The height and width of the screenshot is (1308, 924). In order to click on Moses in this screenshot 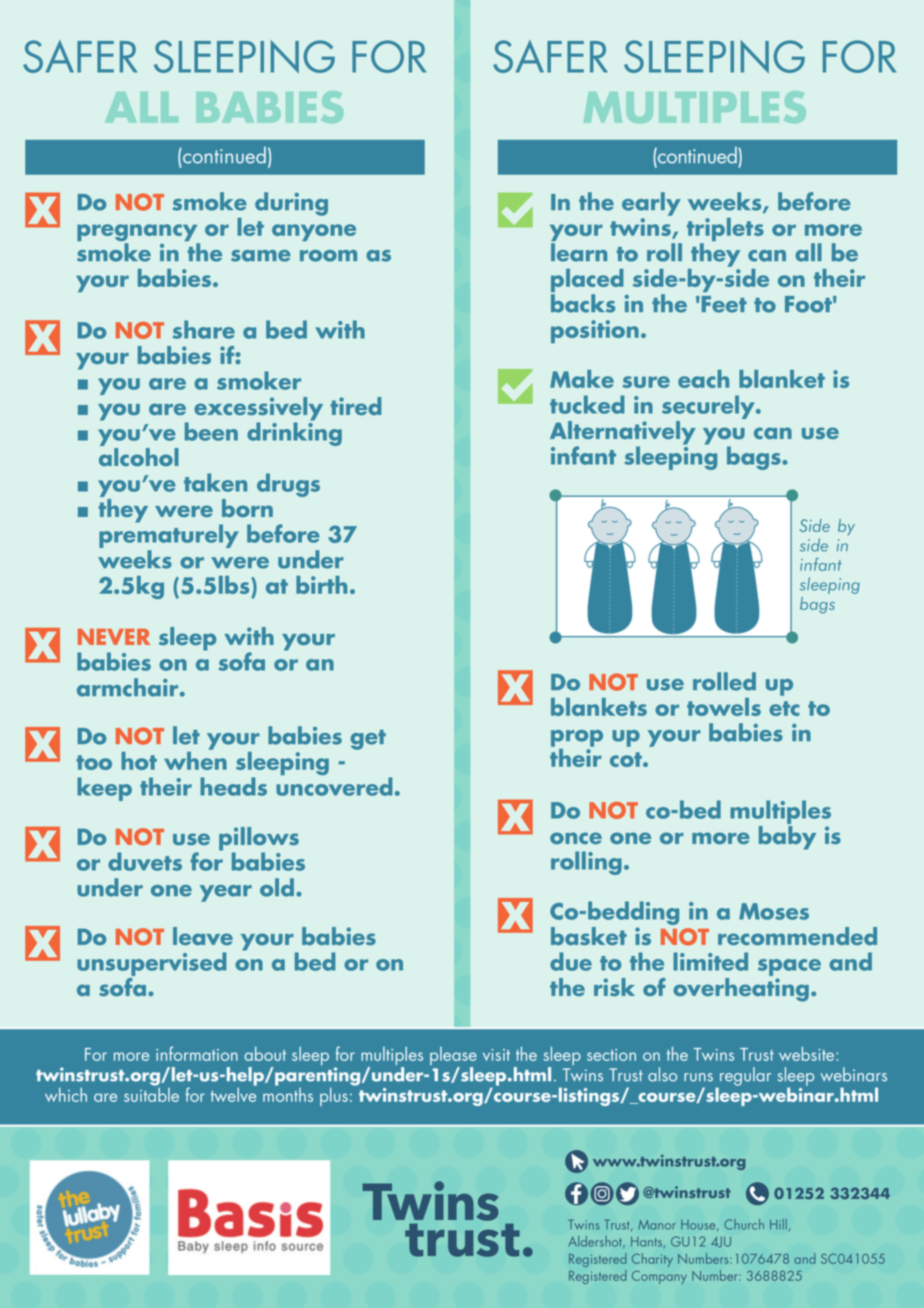, I will do `click(774, 911)`.
